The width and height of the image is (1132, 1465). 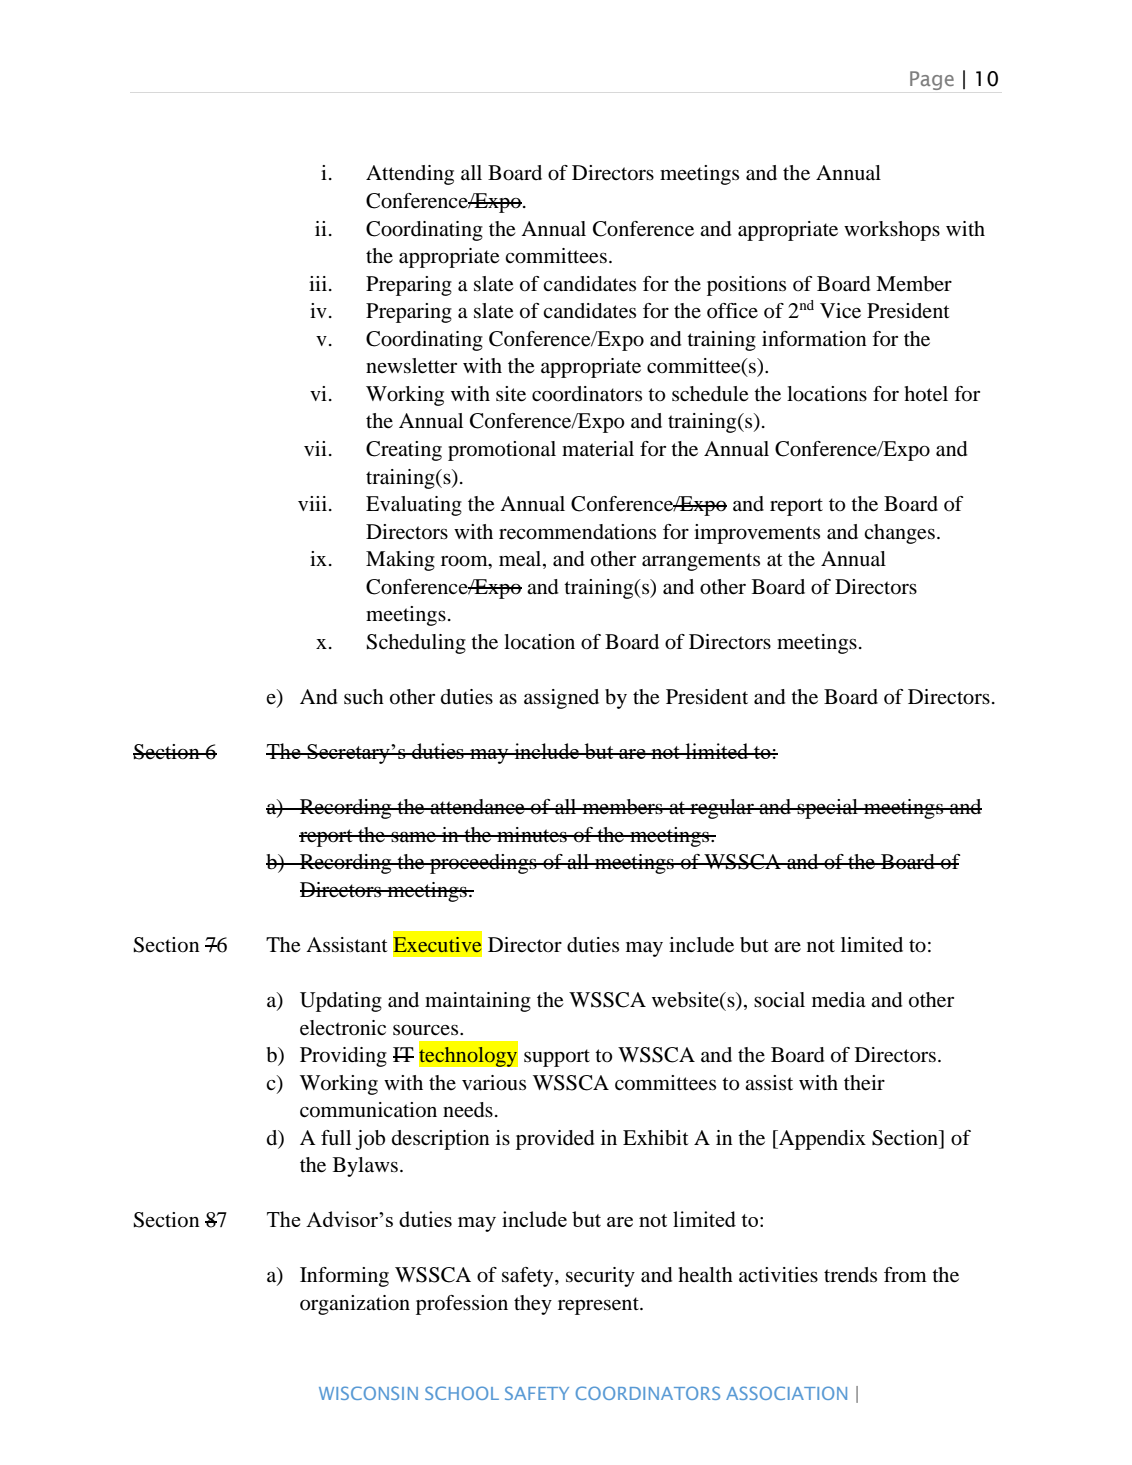 I want to click on Attending, so click(x=410, y=175).
